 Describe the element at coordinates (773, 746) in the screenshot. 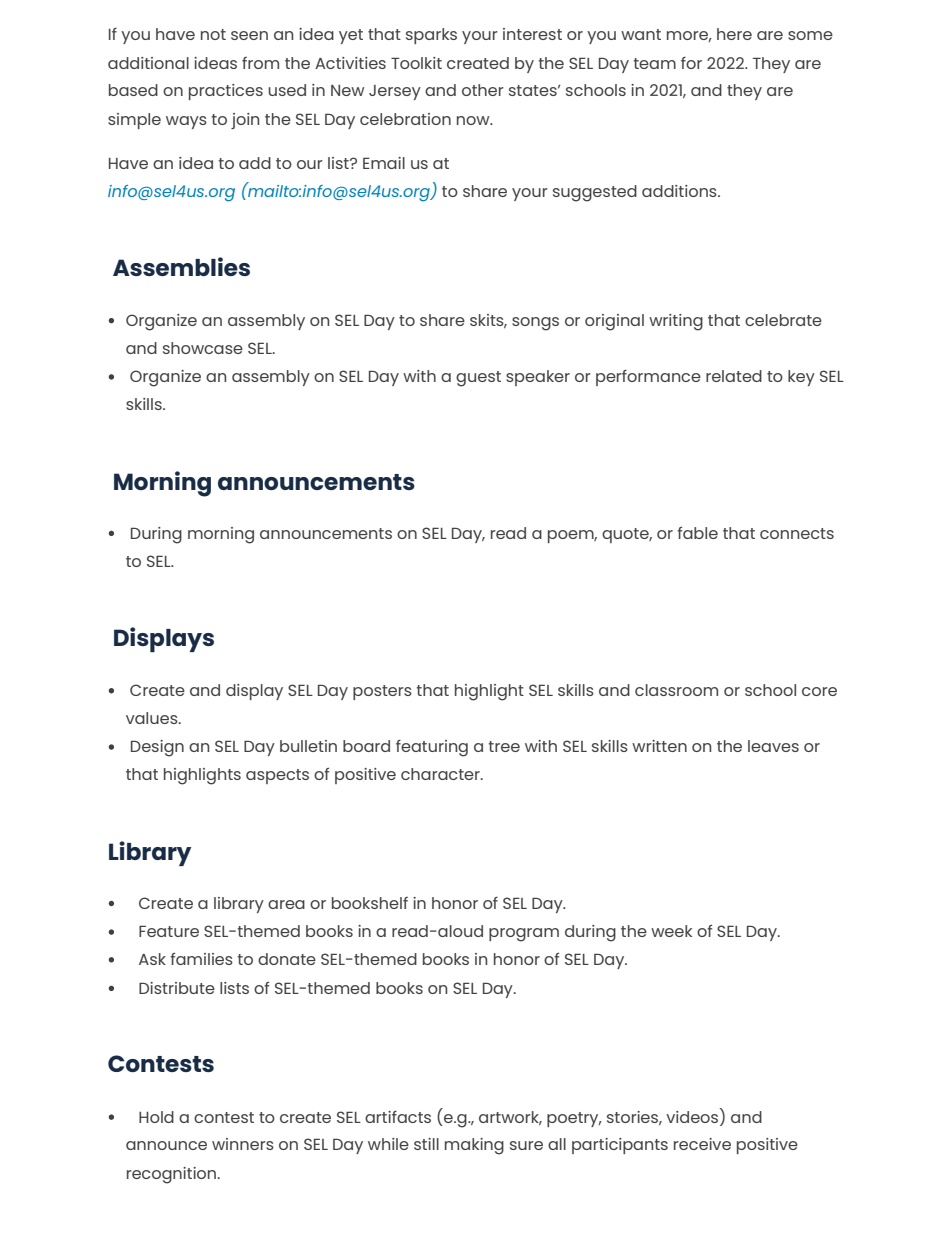

I see `leaves` at that location.
